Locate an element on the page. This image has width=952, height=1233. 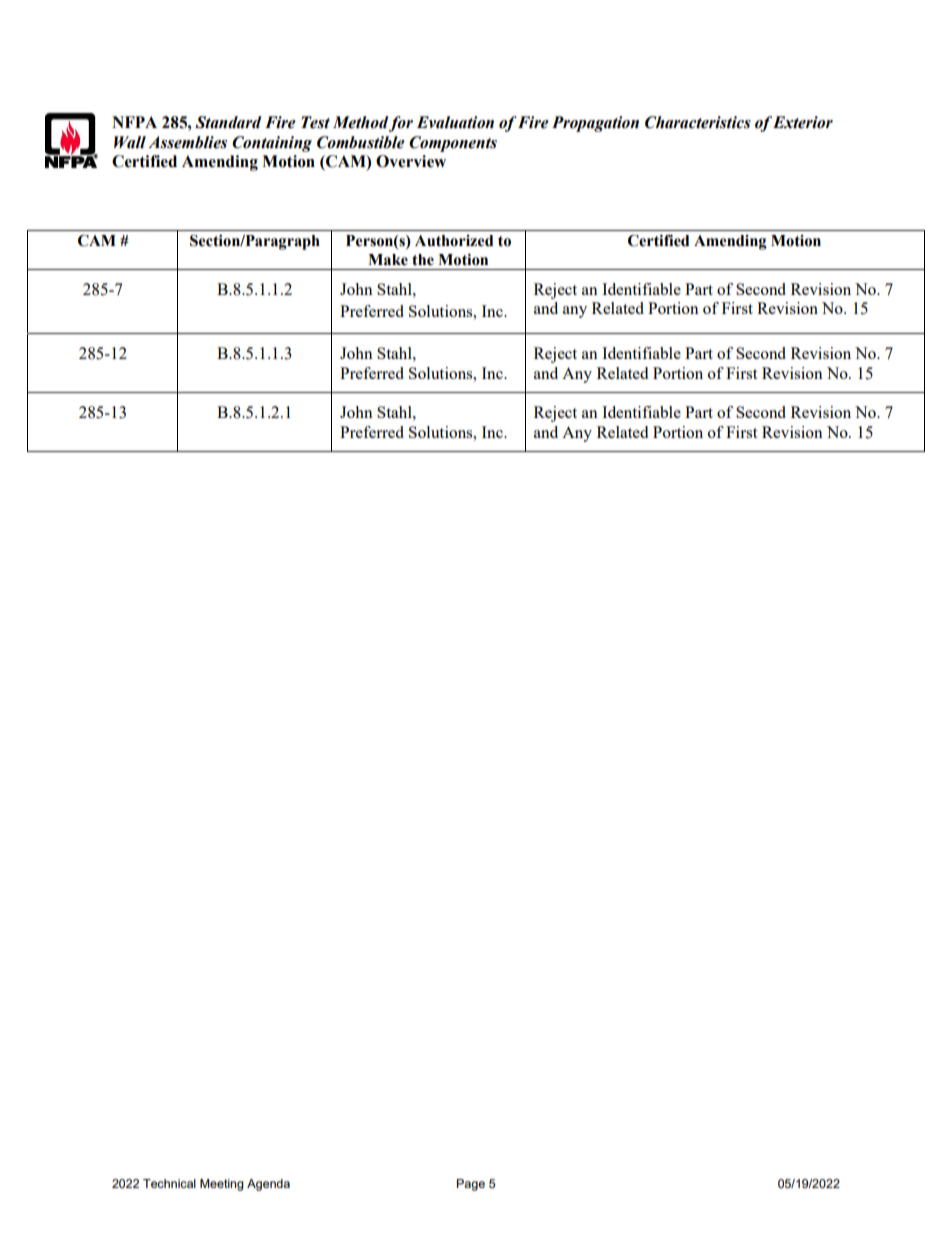
Page is located at coordinates (471, 1185).
